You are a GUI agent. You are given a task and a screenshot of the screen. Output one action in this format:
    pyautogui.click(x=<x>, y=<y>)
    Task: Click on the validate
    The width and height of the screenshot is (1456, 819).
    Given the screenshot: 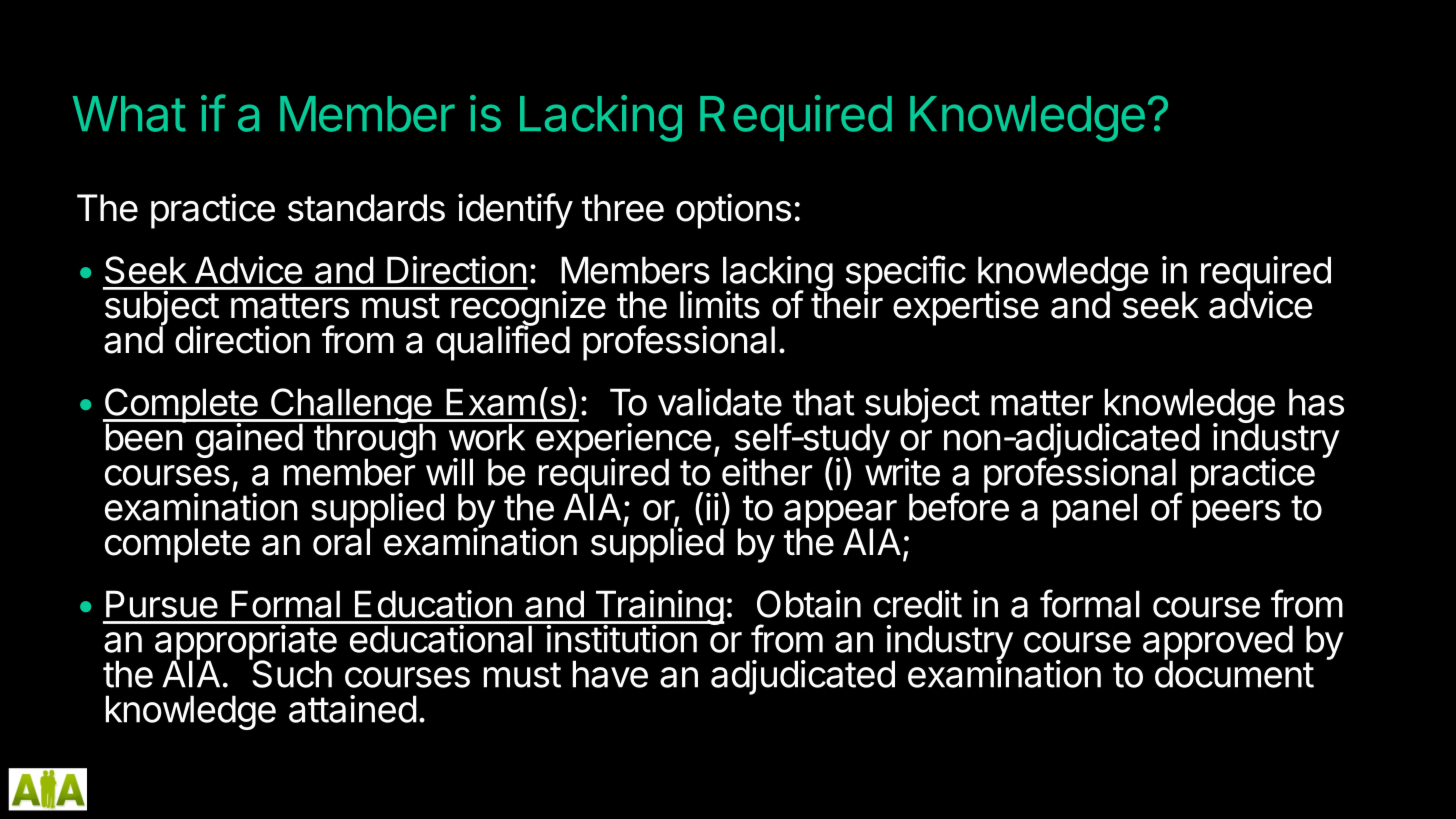 What is the action you would take?
    pyautogui.click(x=720, y=402)
